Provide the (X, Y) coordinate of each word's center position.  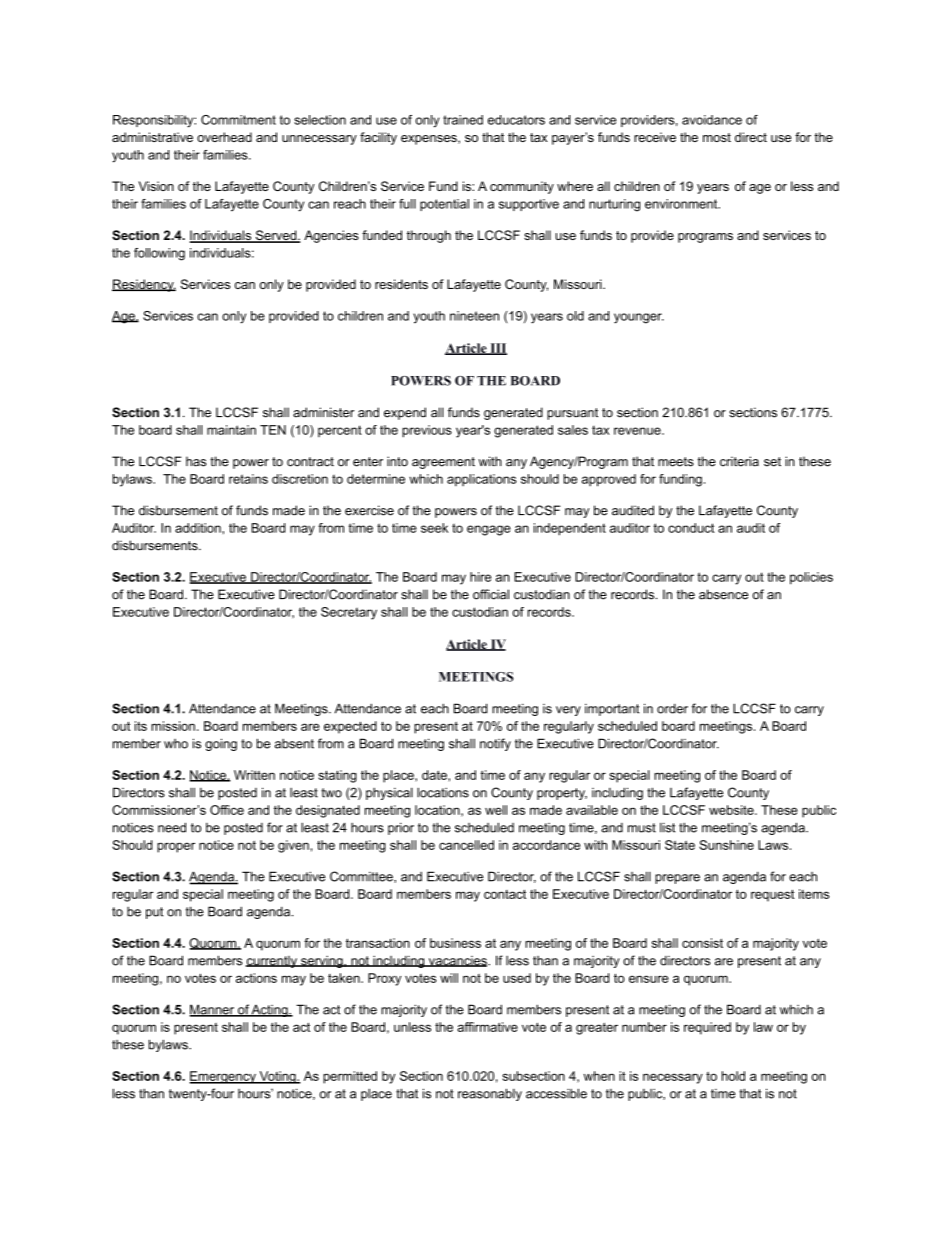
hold (733, 1076)
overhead (224, 137)
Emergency (223, 1077)
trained (463, 120)
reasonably (490, 1094)
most (717, 137)
